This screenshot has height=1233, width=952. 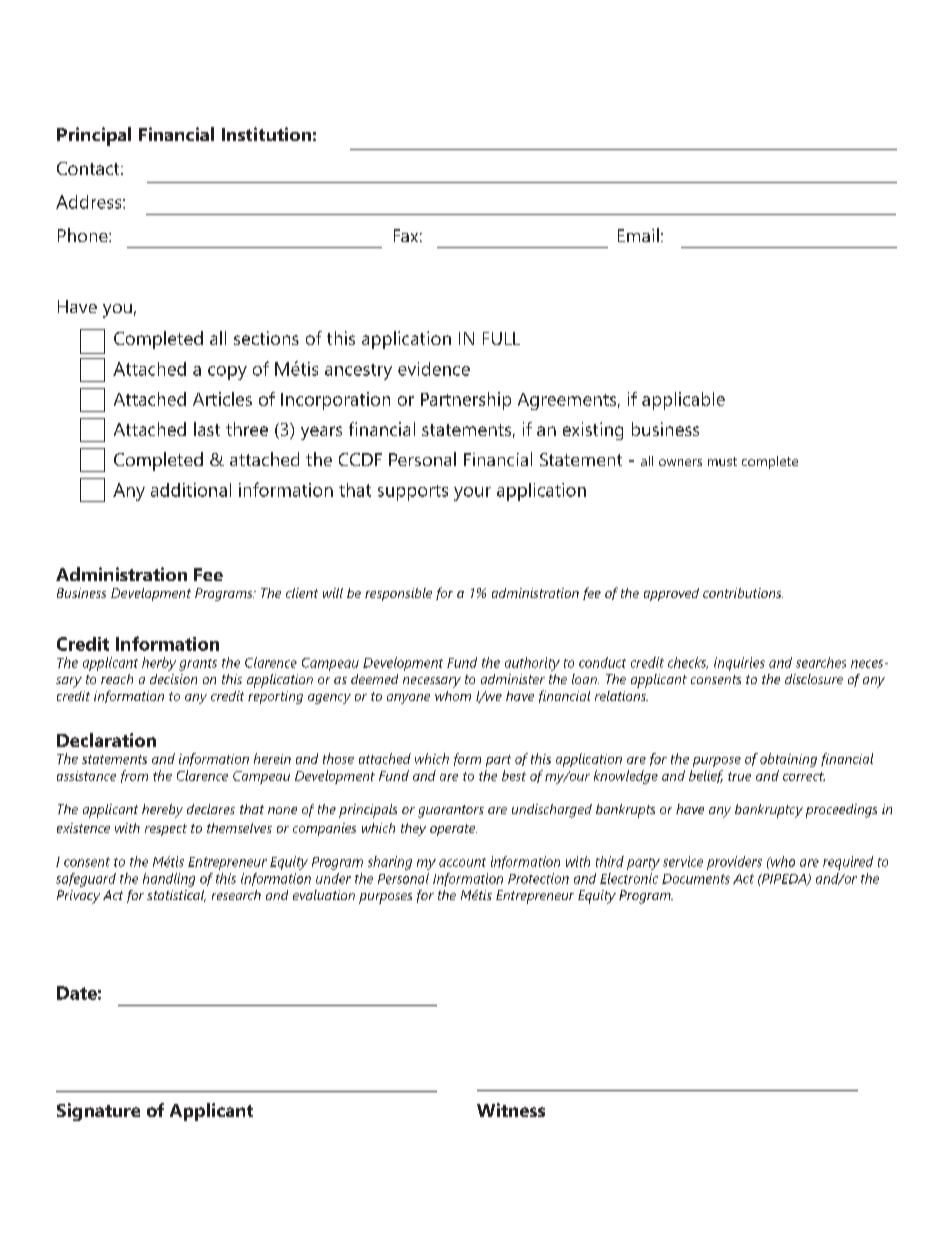 What do you see at coordinates (266, 134) in the screenshot?
I see `Institution` at bounding box center [266, 134].
